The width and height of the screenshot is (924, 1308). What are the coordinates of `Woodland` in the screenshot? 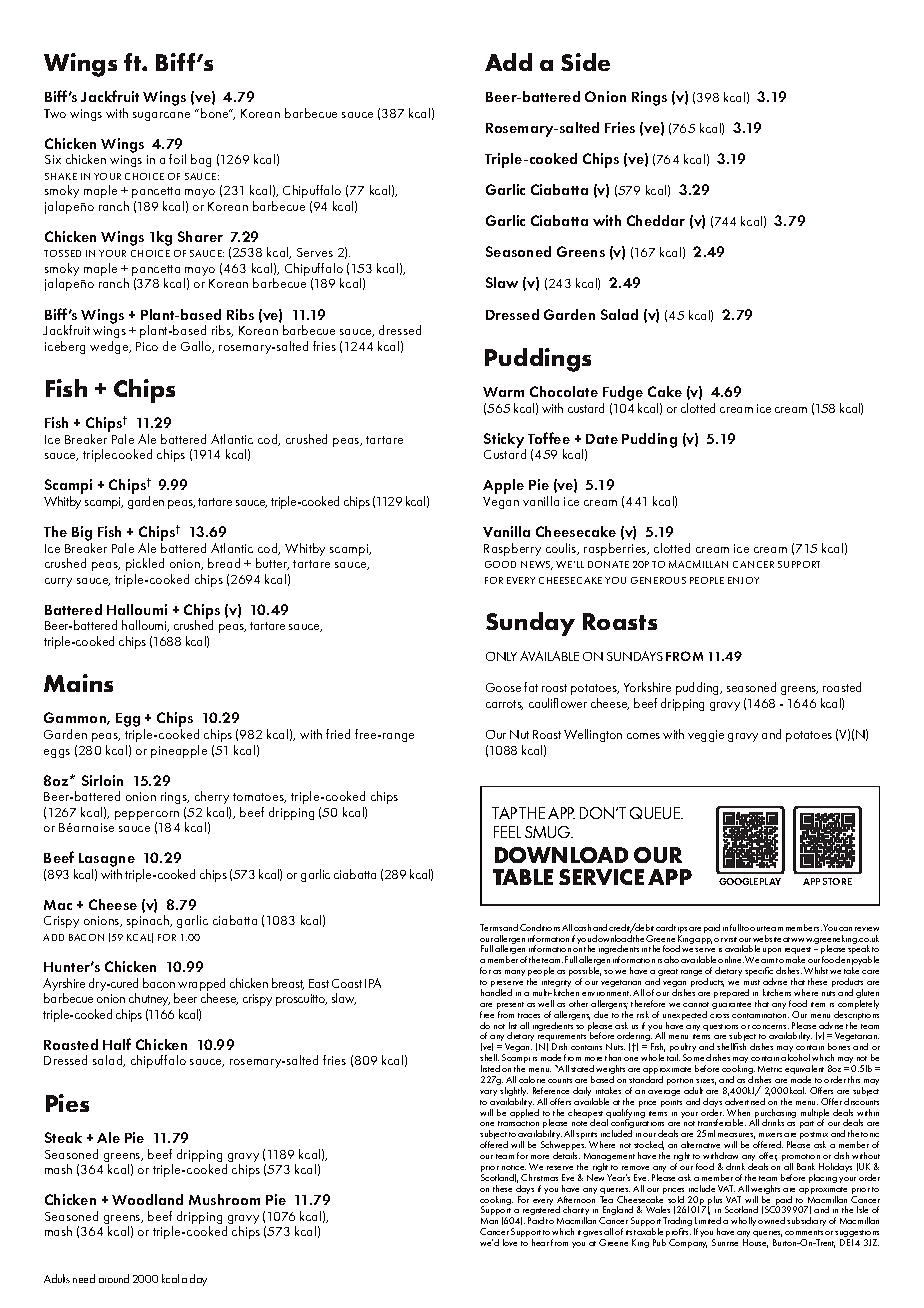 It's located at (147, 1199).
